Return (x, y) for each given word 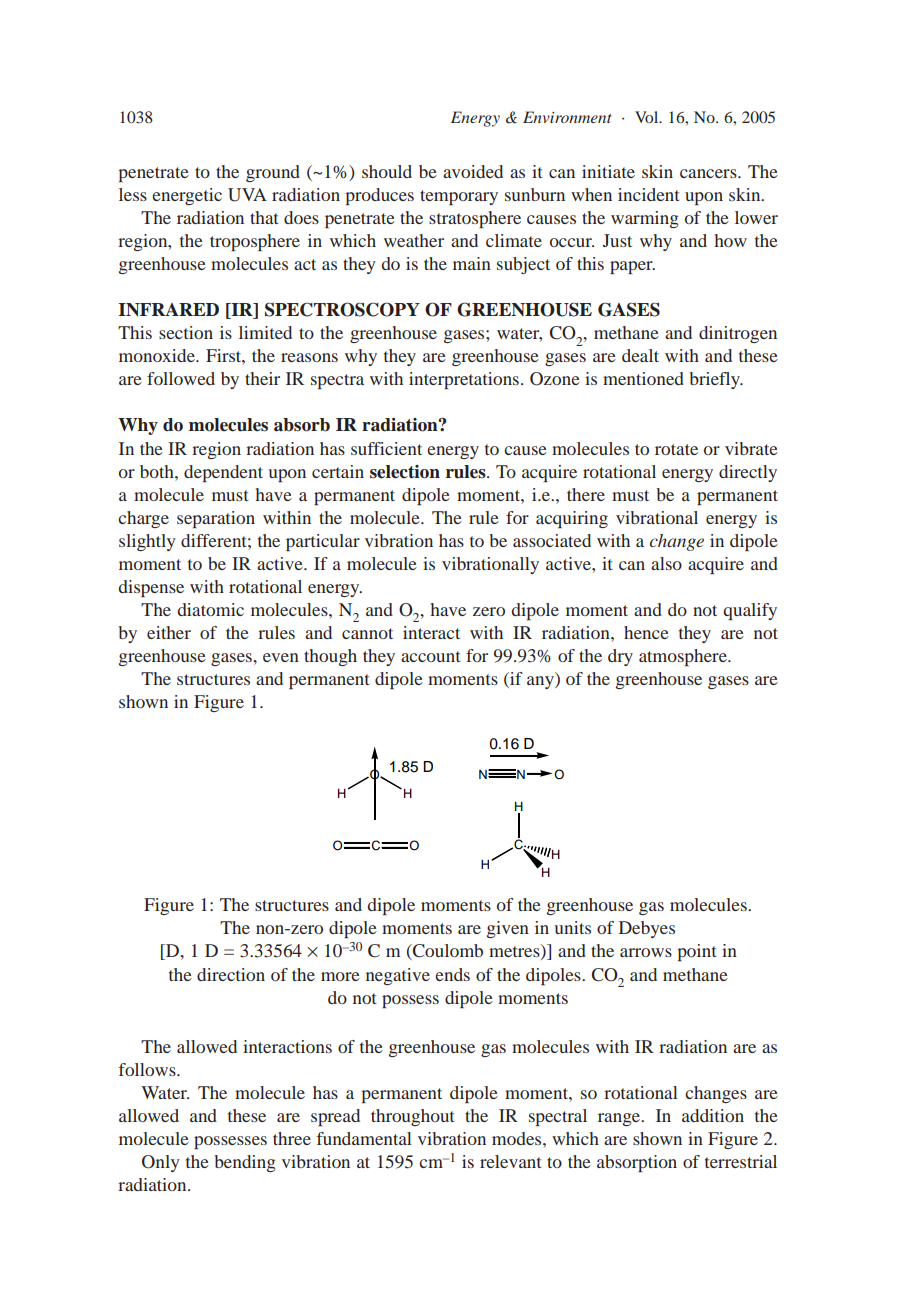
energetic (187, 196)
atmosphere (684, 657)
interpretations (464, 380)
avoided (473, 171)
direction (231, 974)
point (696, 952)
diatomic (210, 609)
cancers (709, 173)
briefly (716, 380)
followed (181, 378)
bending (245, 1163)
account (430, 656)
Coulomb (447, 952)
